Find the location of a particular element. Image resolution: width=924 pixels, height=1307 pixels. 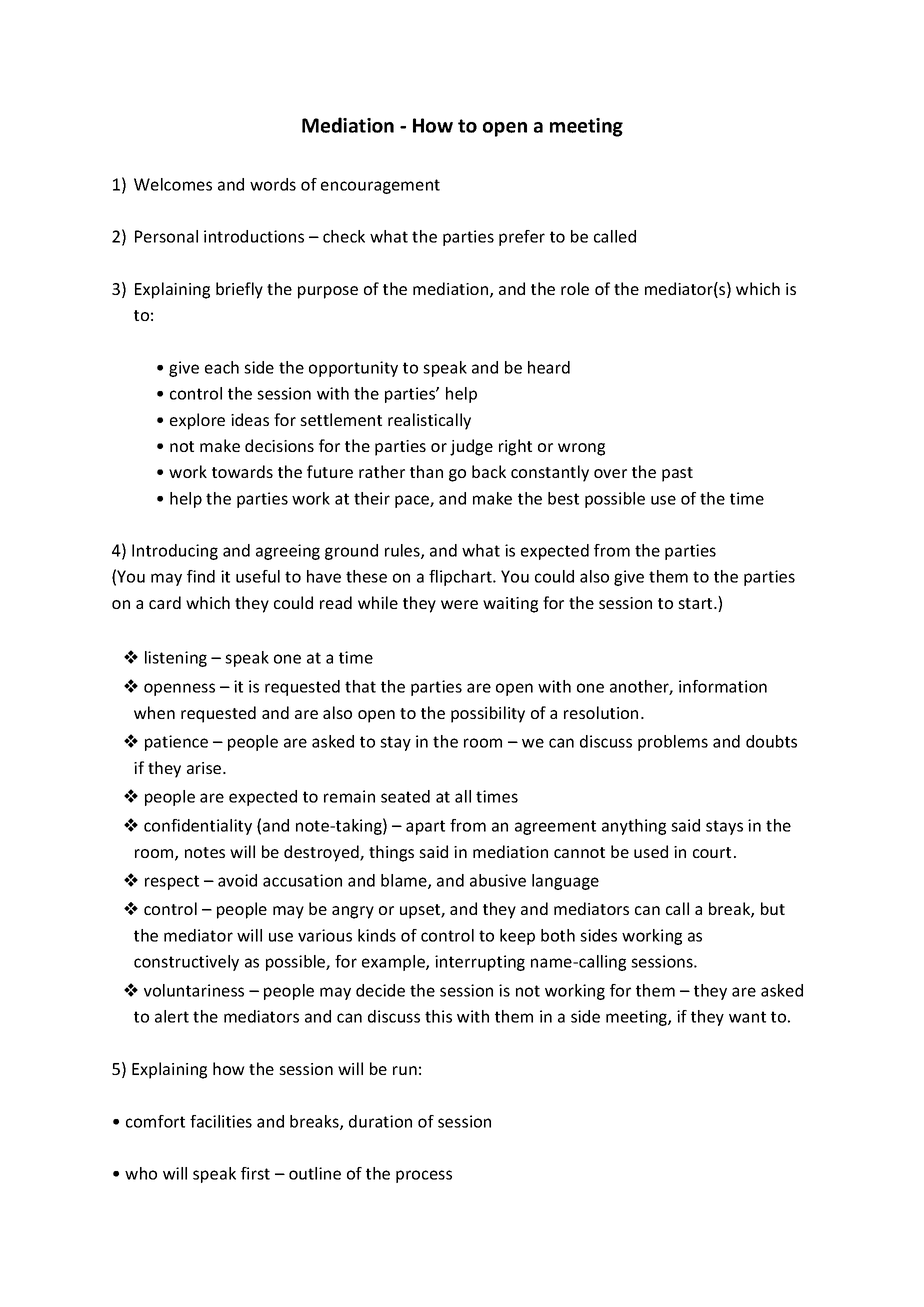

avoid is located at coordinates (237, 880).
